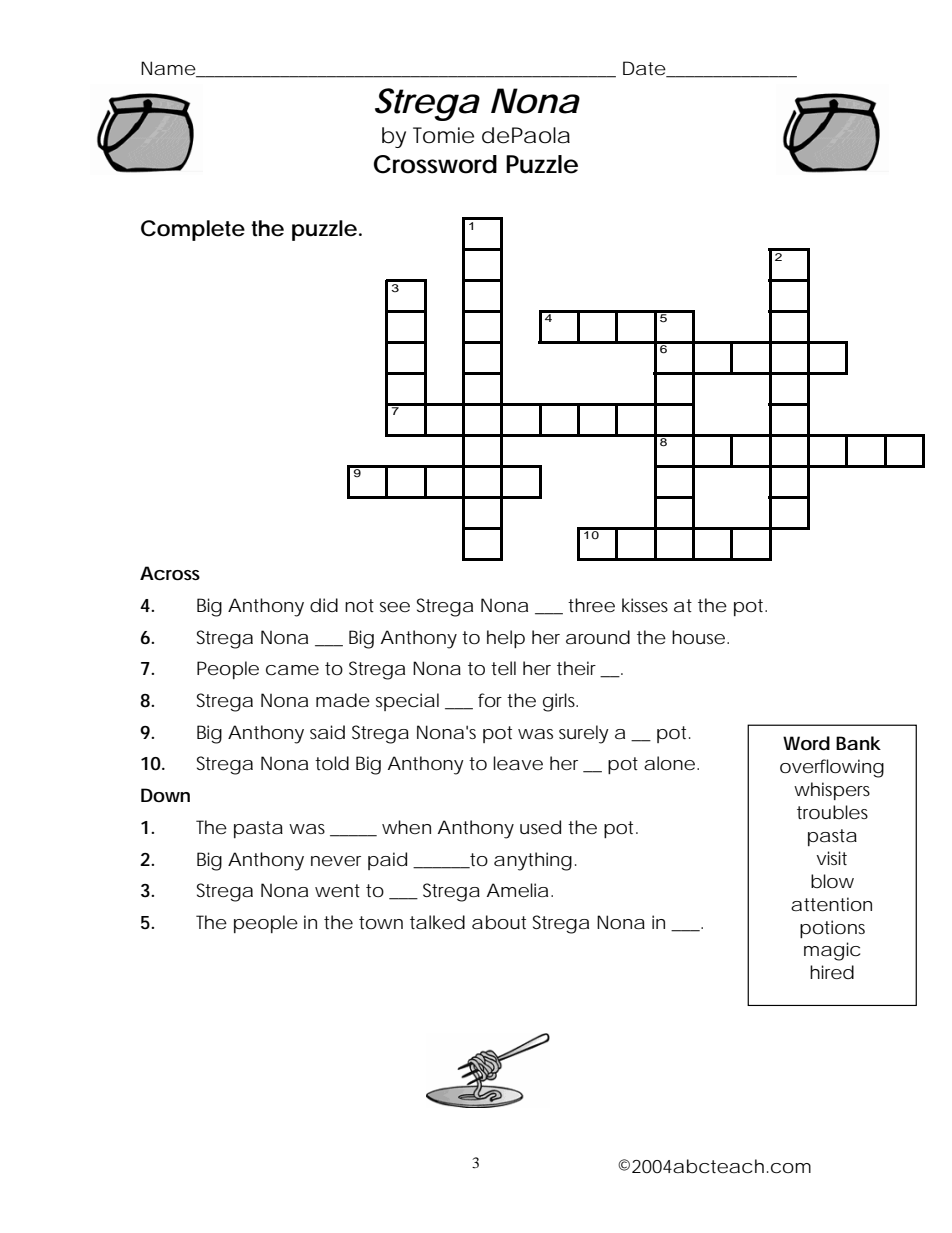 This document has width=952, height=1233. Describe the element at coordinates (591, 605) in the document. I see `three` at that location.
